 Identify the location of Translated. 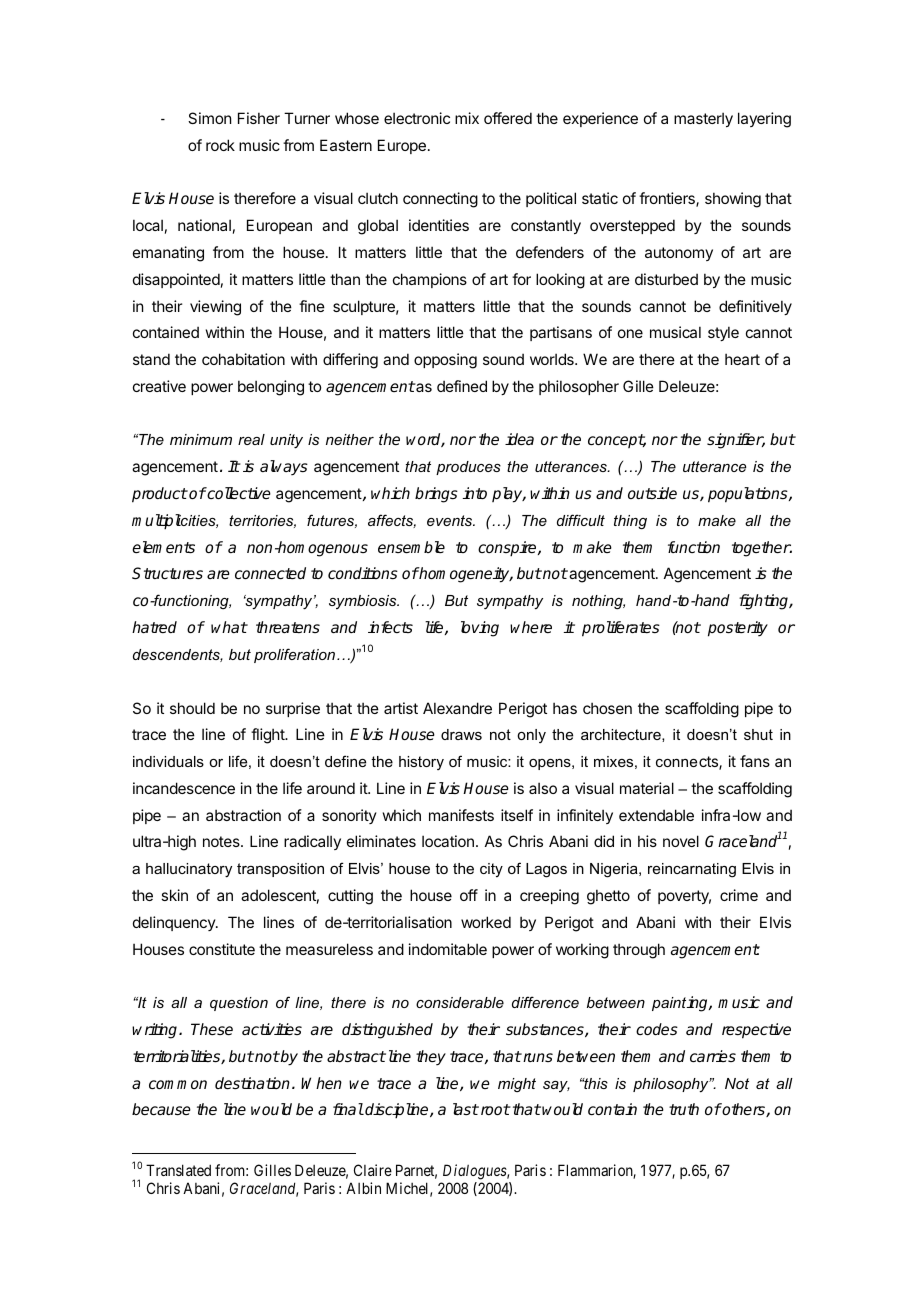
(178, 1170).
